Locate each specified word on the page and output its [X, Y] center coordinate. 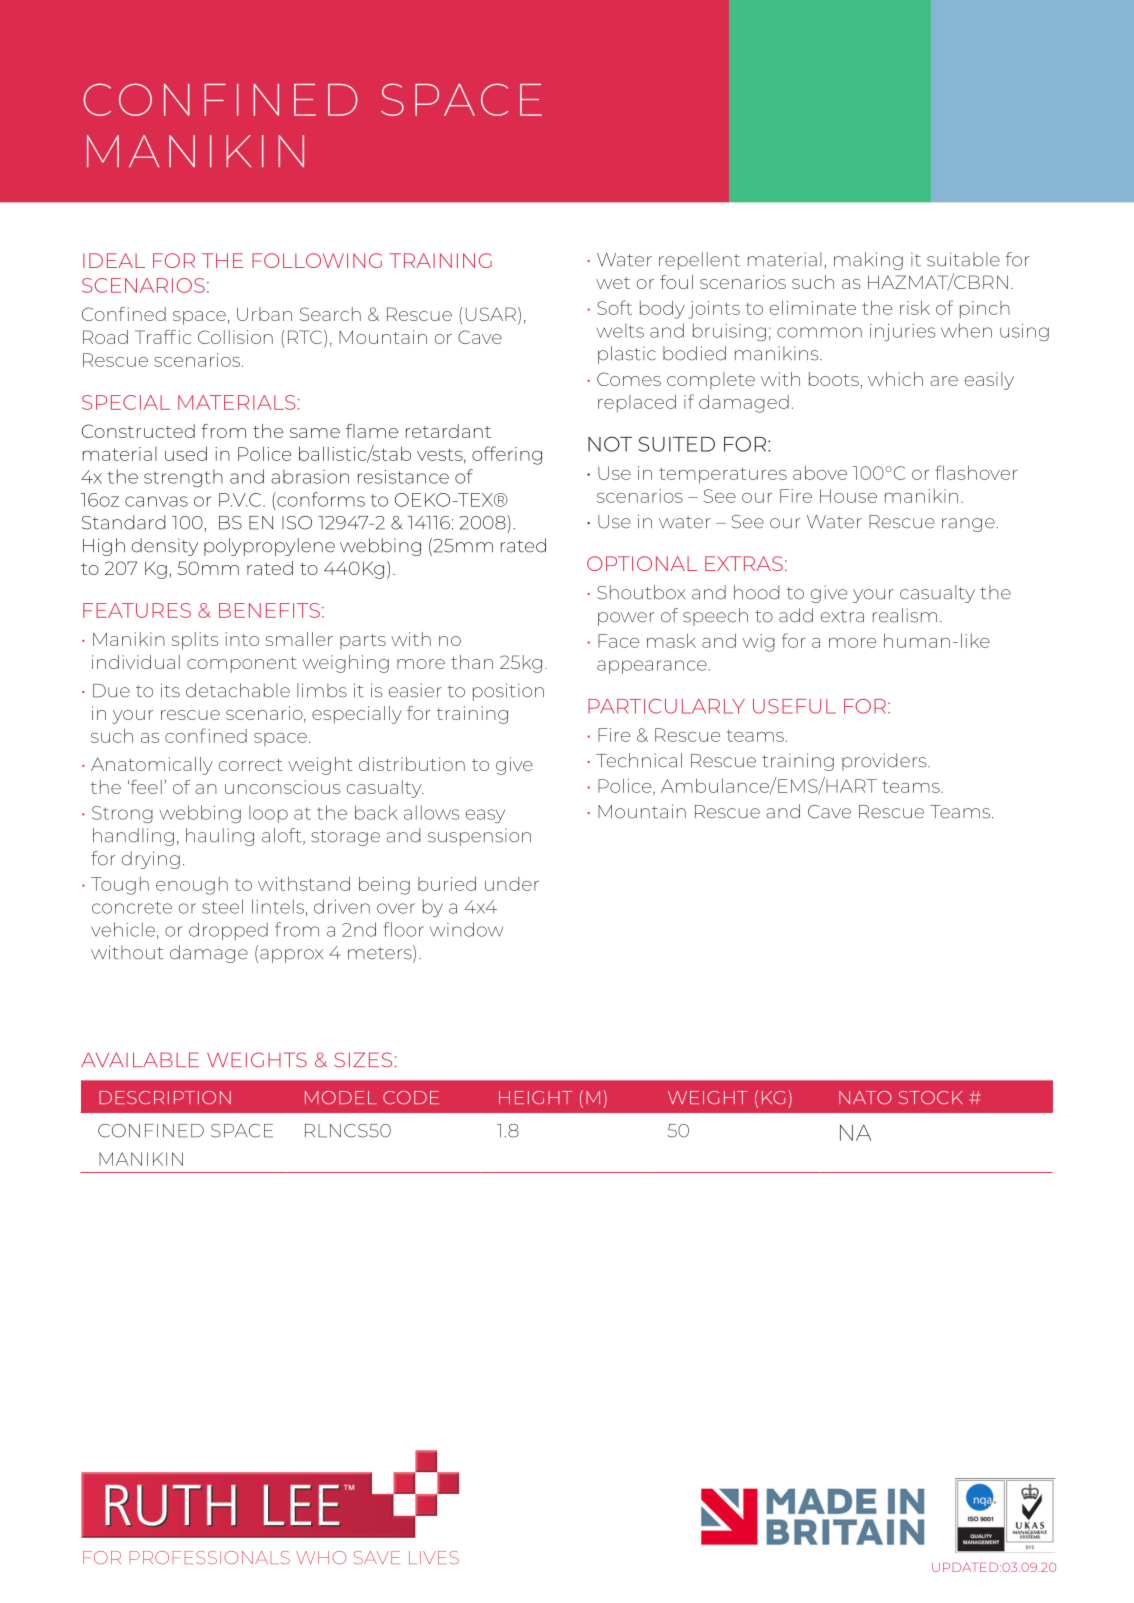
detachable [238, 690]
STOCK [931, 1097]
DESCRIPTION [165, 1097]
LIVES [434, 1557]
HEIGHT [535, 1097]
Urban [264, 314]
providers [885, 762]
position [508, 692]
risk [915, 307]
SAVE [376, 1557]
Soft [614, 307]
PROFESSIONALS [210, 1557]
